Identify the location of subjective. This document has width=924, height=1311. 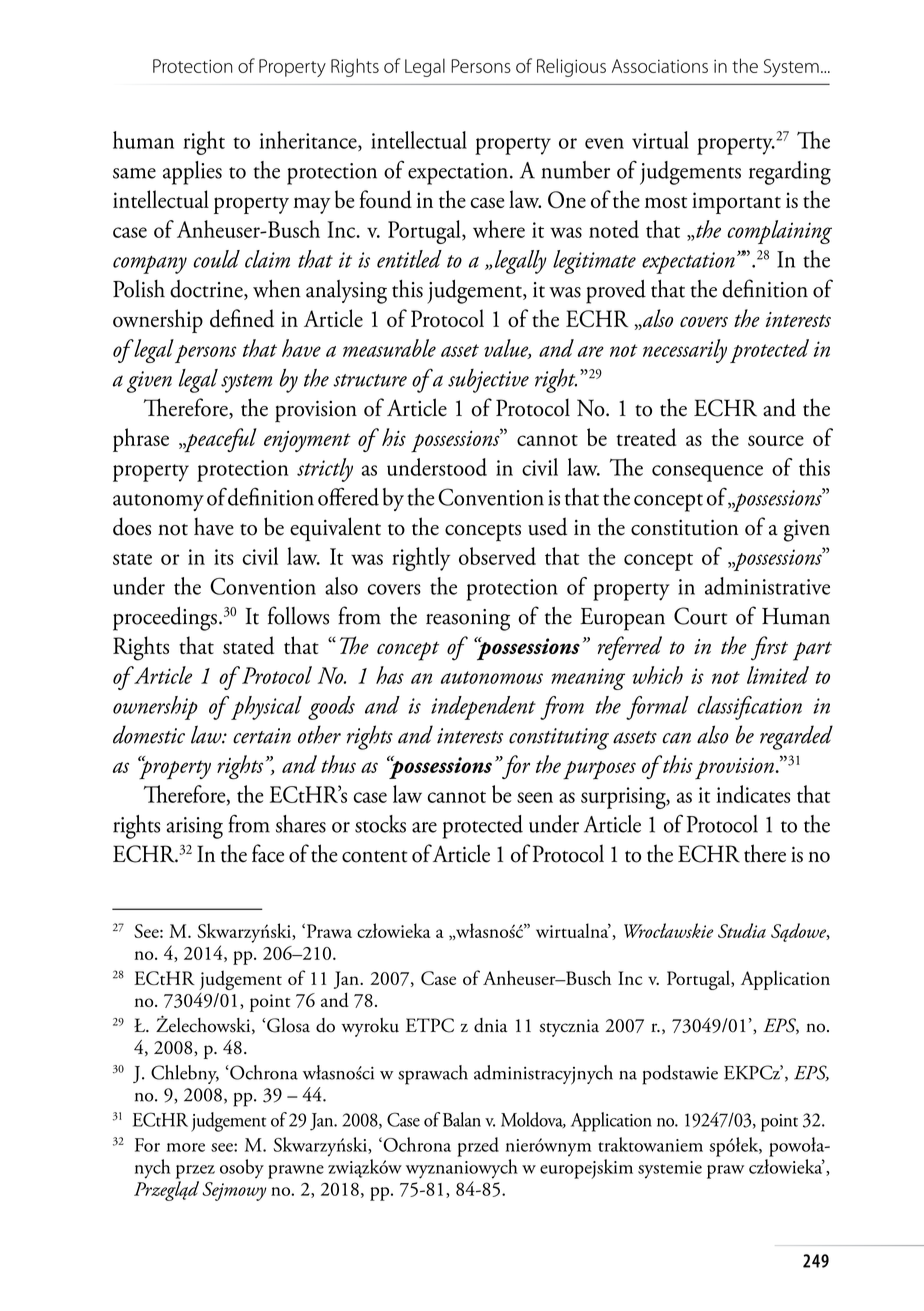
(488, 381).
